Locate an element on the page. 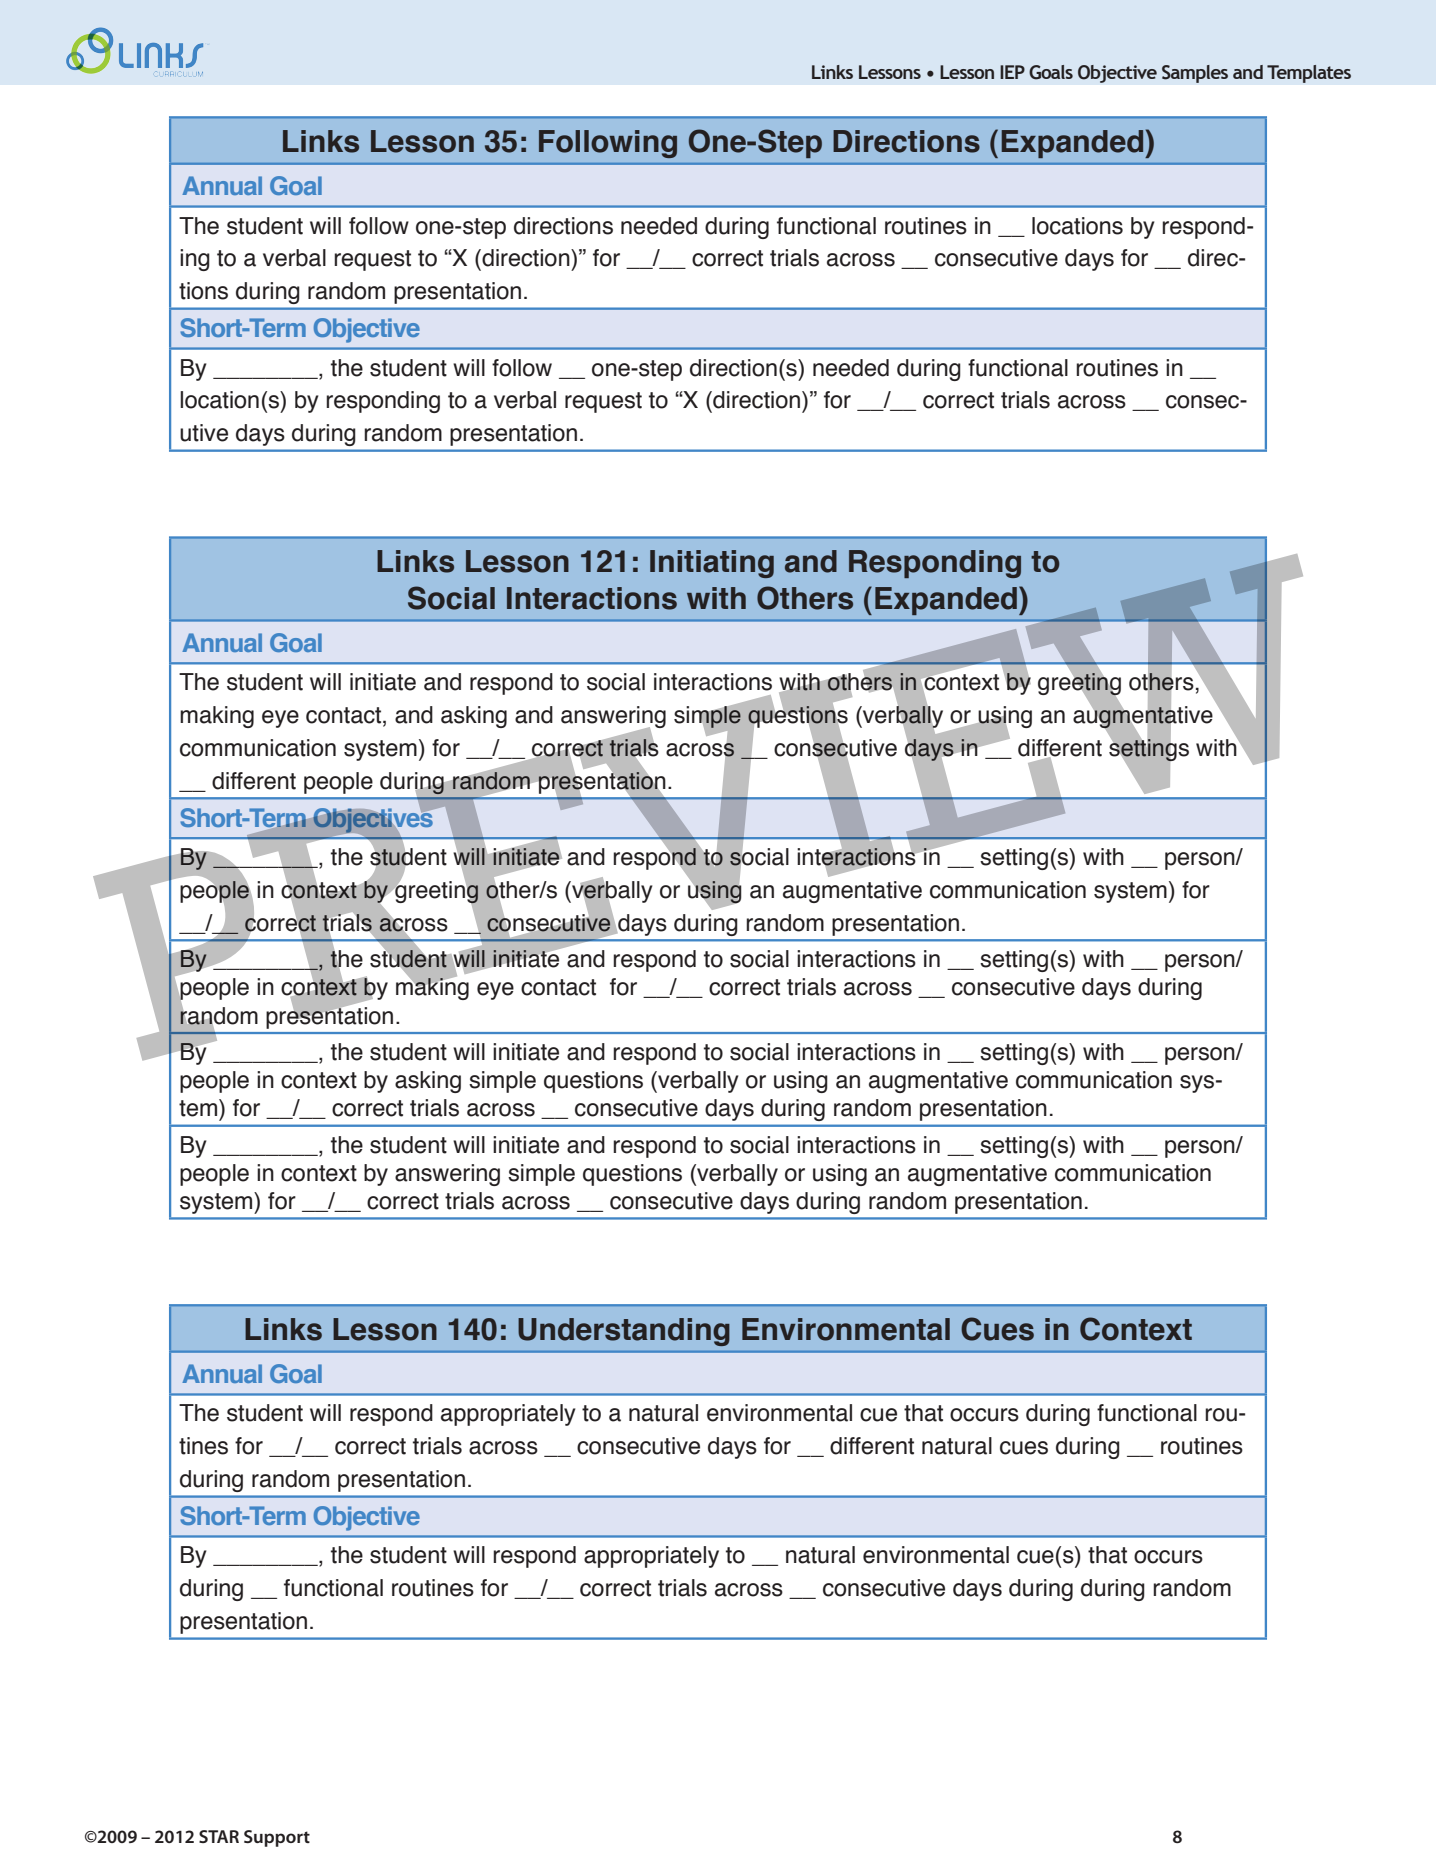 The height and width of the page is (1859, 1436). Samples is located at coordinates (1195, 74).
